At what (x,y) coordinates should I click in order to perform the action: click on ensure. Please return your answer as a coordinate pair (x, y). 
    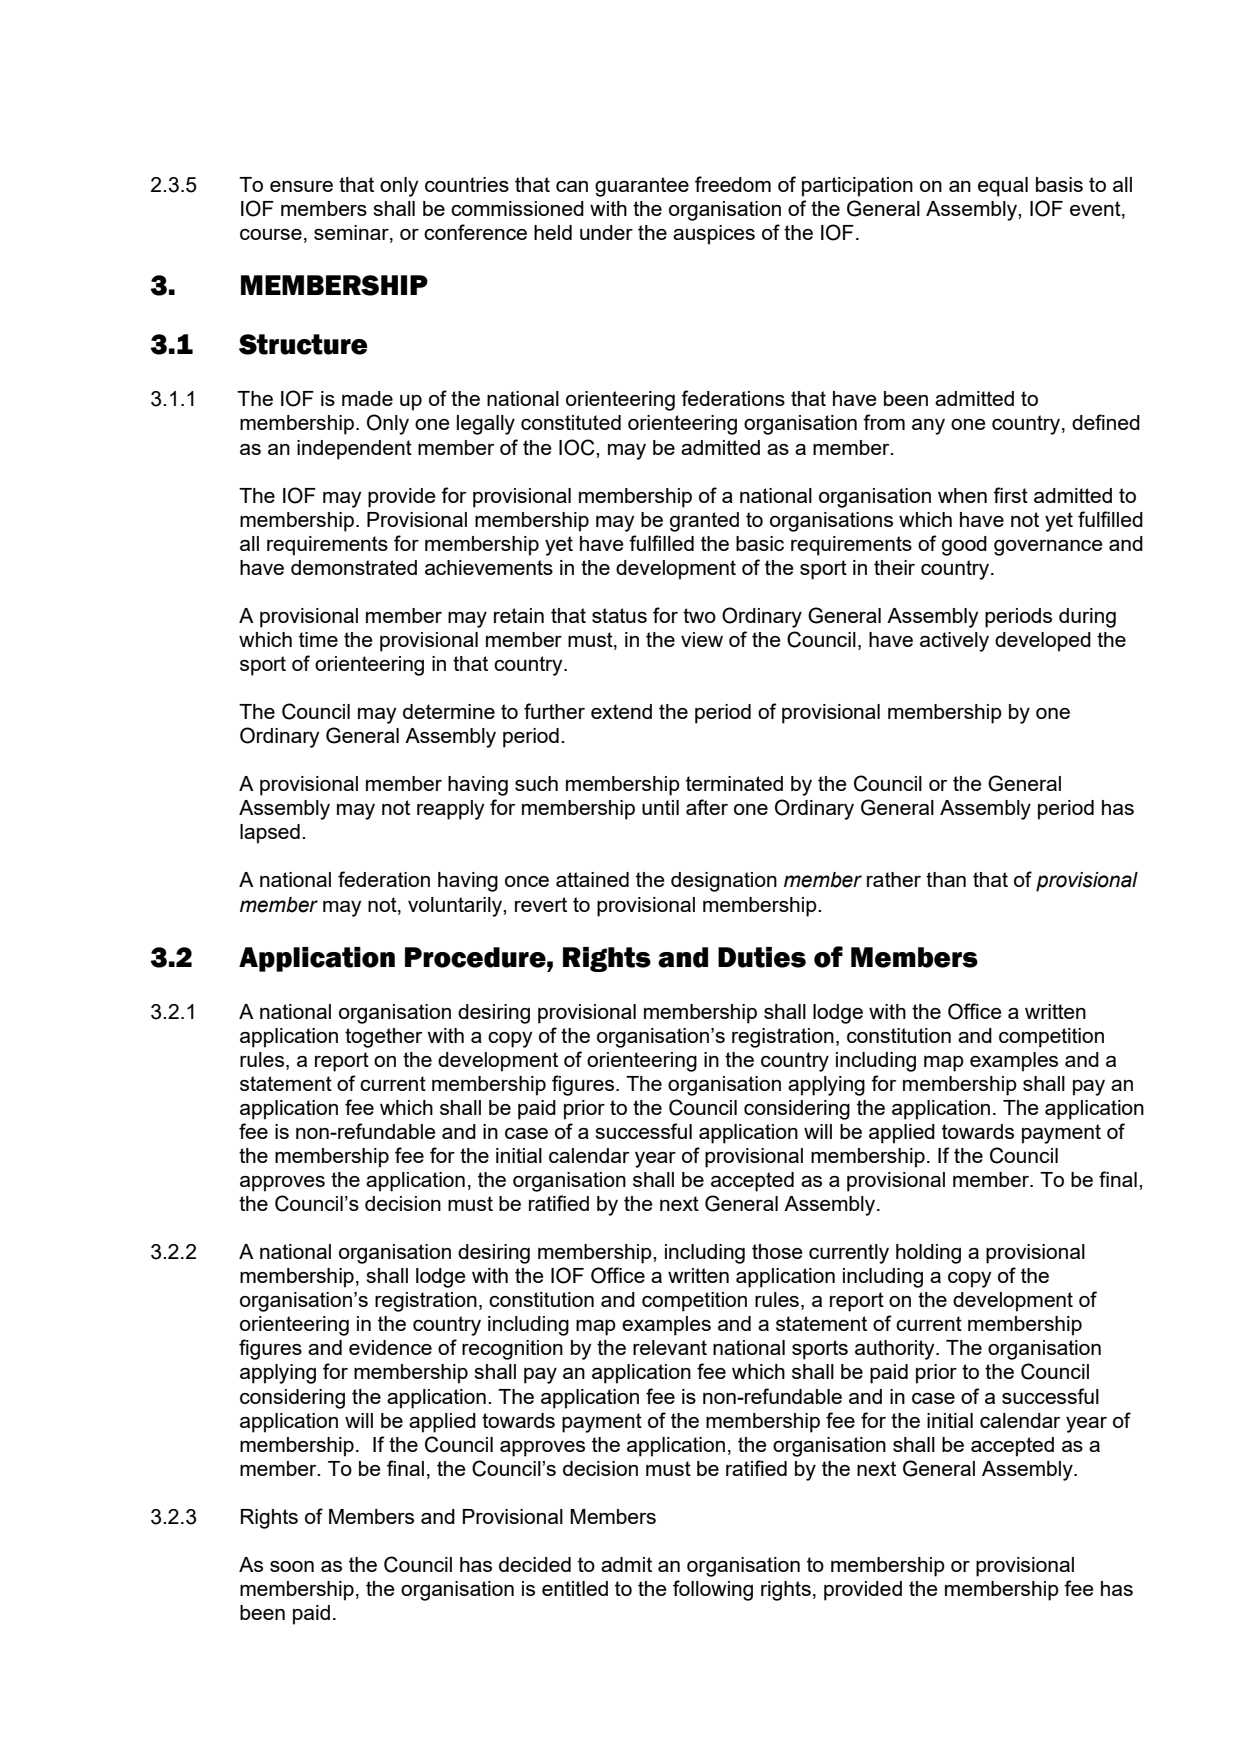
    Looking at the image, I should click on (301, 186).
